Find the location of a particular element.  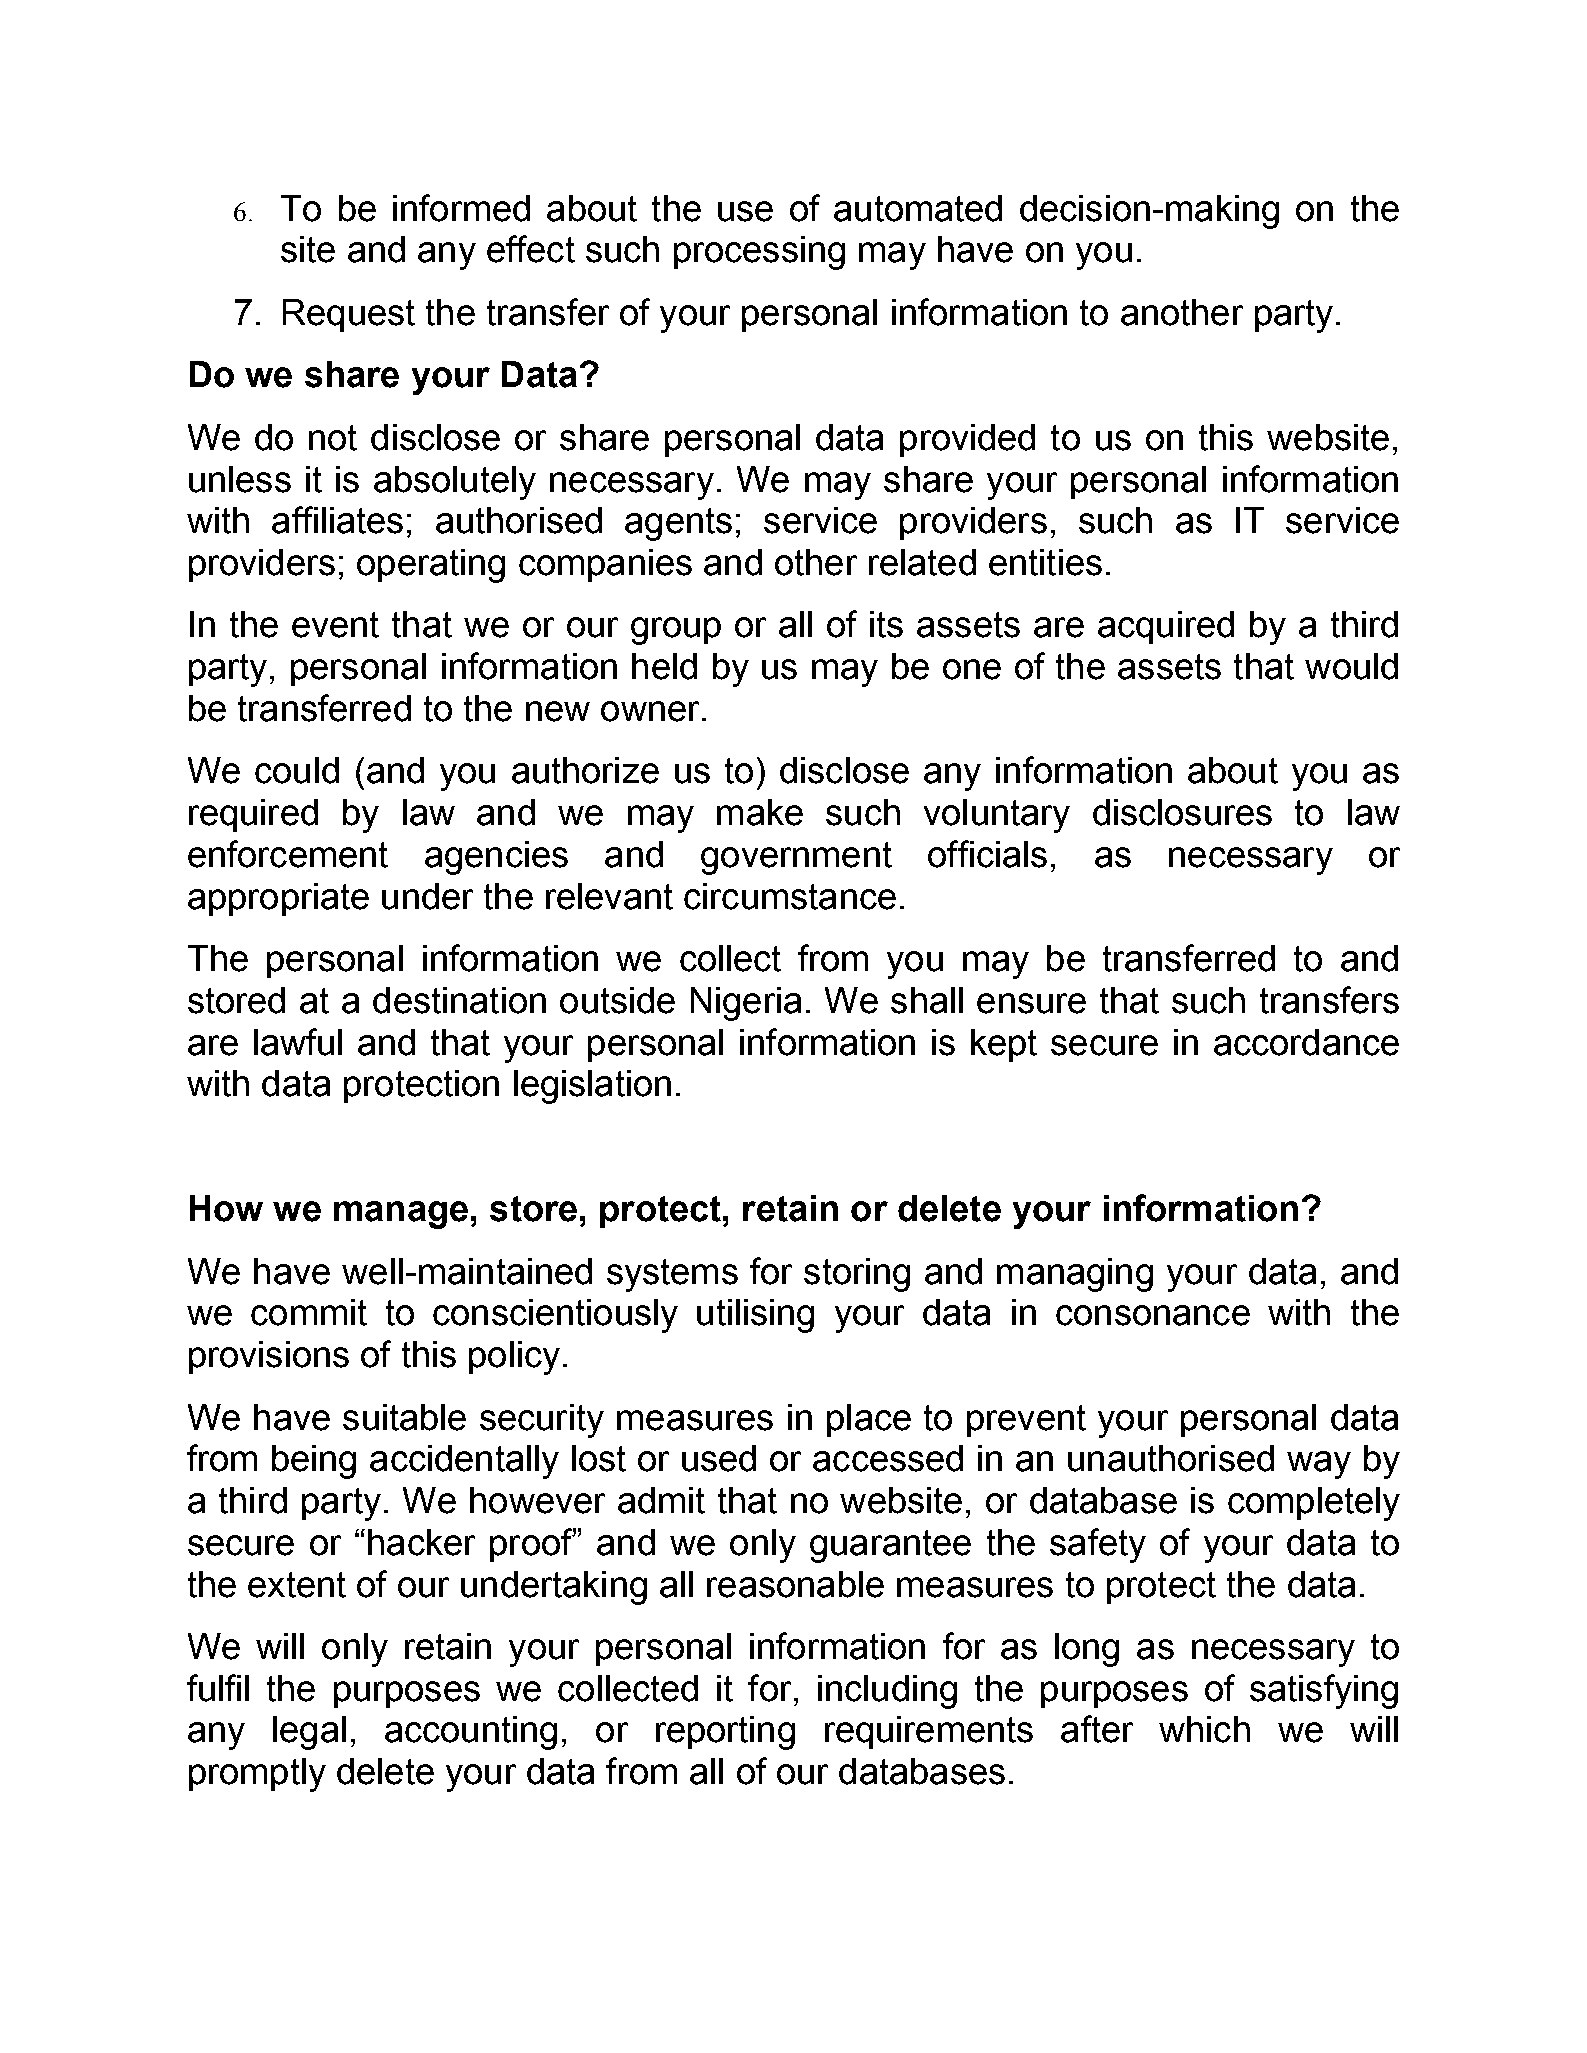

manage is located at coordinates (401, 1215).
